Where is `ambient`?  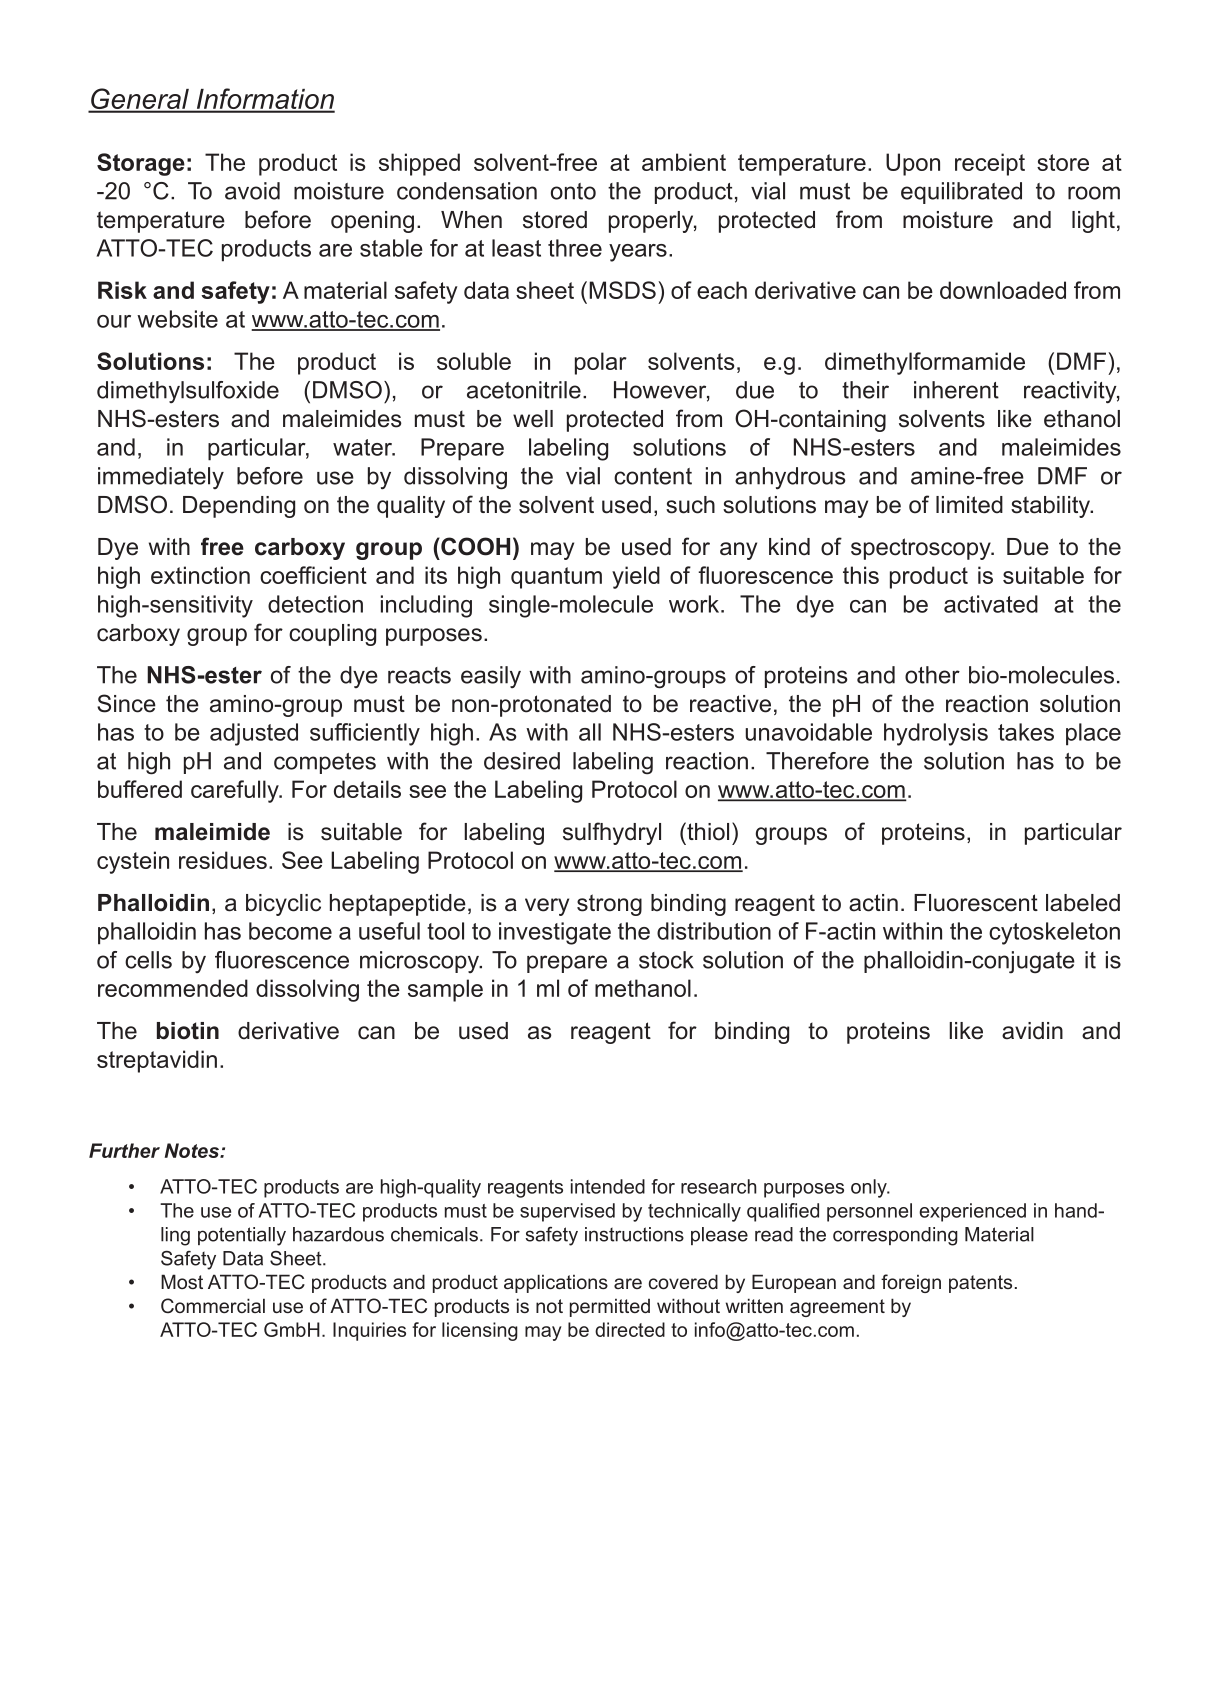 ambient is located at coordinates (684, 162).
